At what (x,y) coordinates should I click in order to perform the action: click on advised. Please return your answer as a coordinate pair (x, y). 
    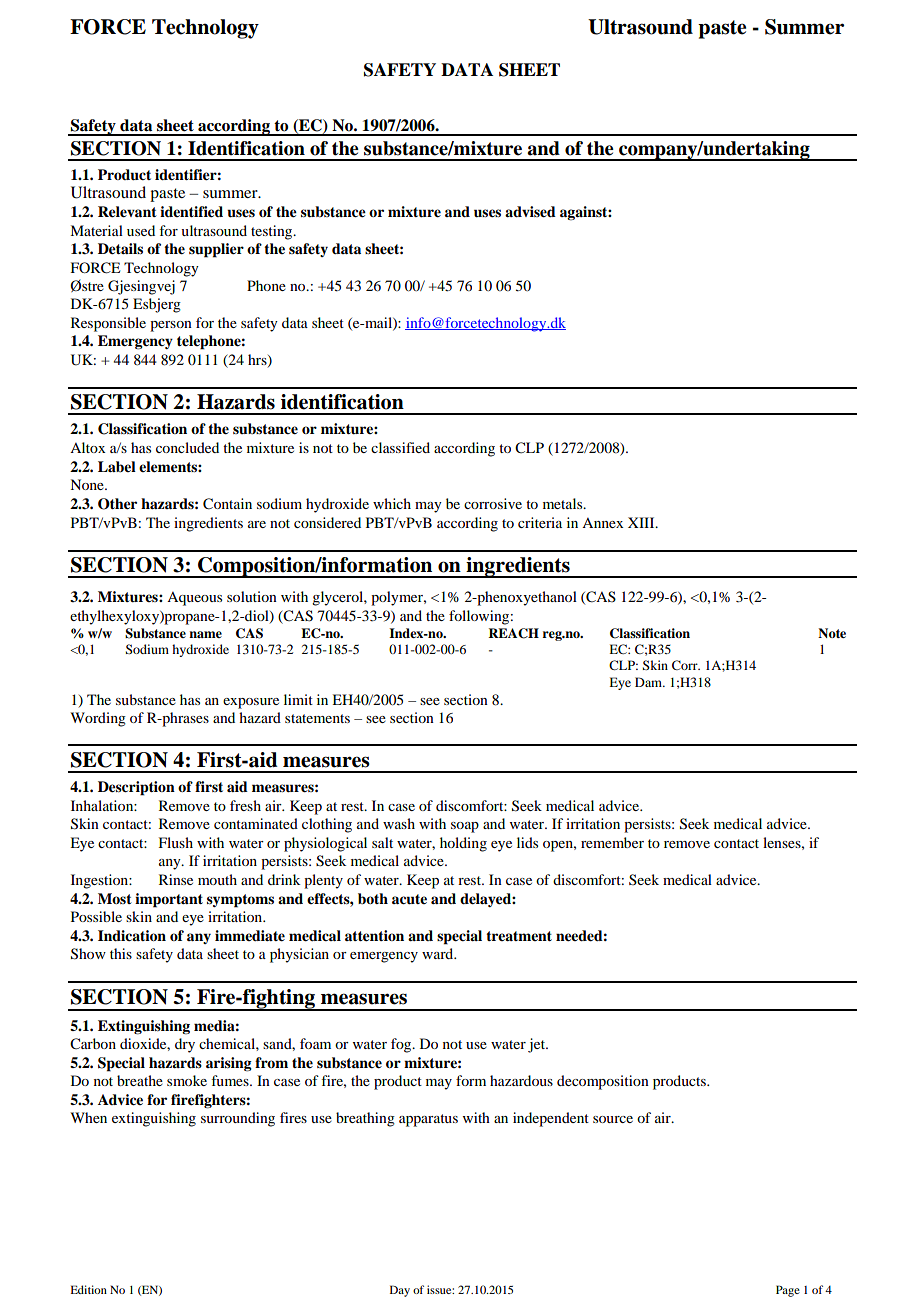
    Looking at the image, I should click on (530, 212).
